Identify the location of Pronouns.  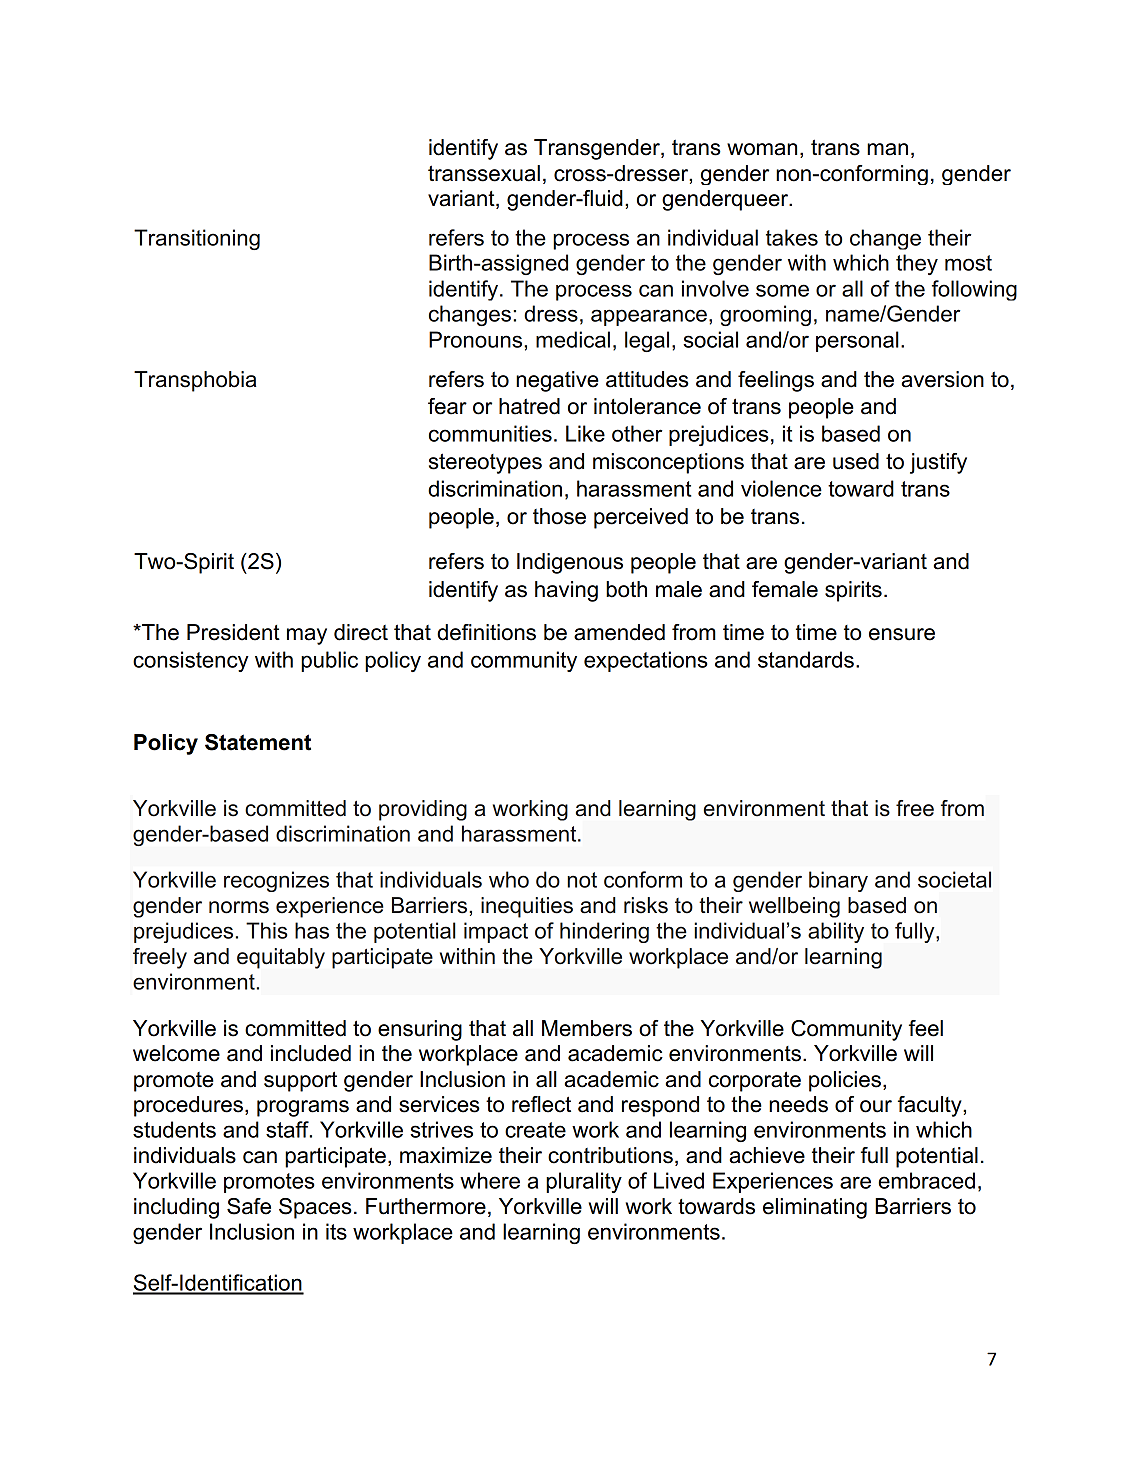
(477, 339).
